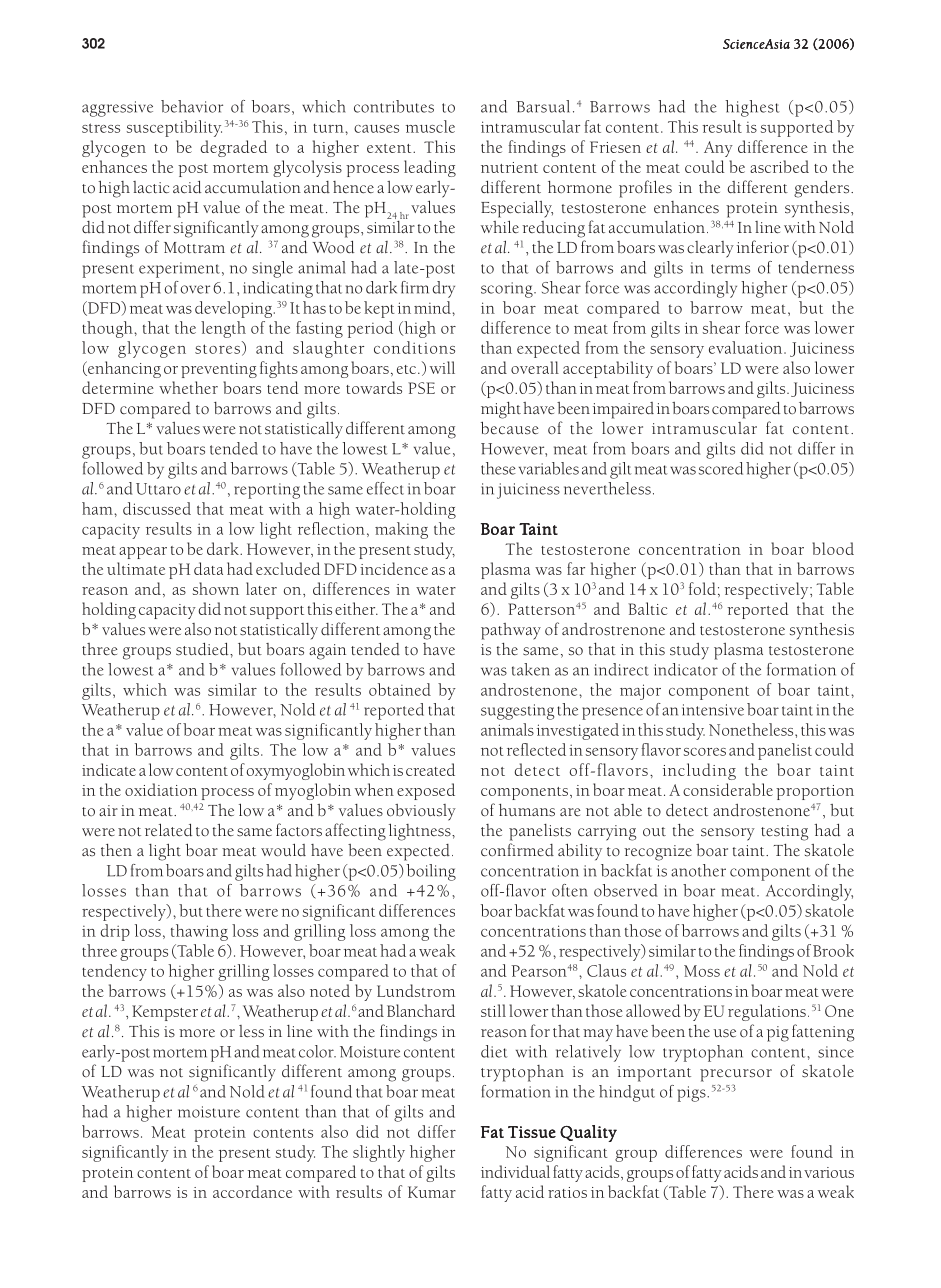  Describe the element at coordinates (498, 468) in the document. I see `these` at that location.
